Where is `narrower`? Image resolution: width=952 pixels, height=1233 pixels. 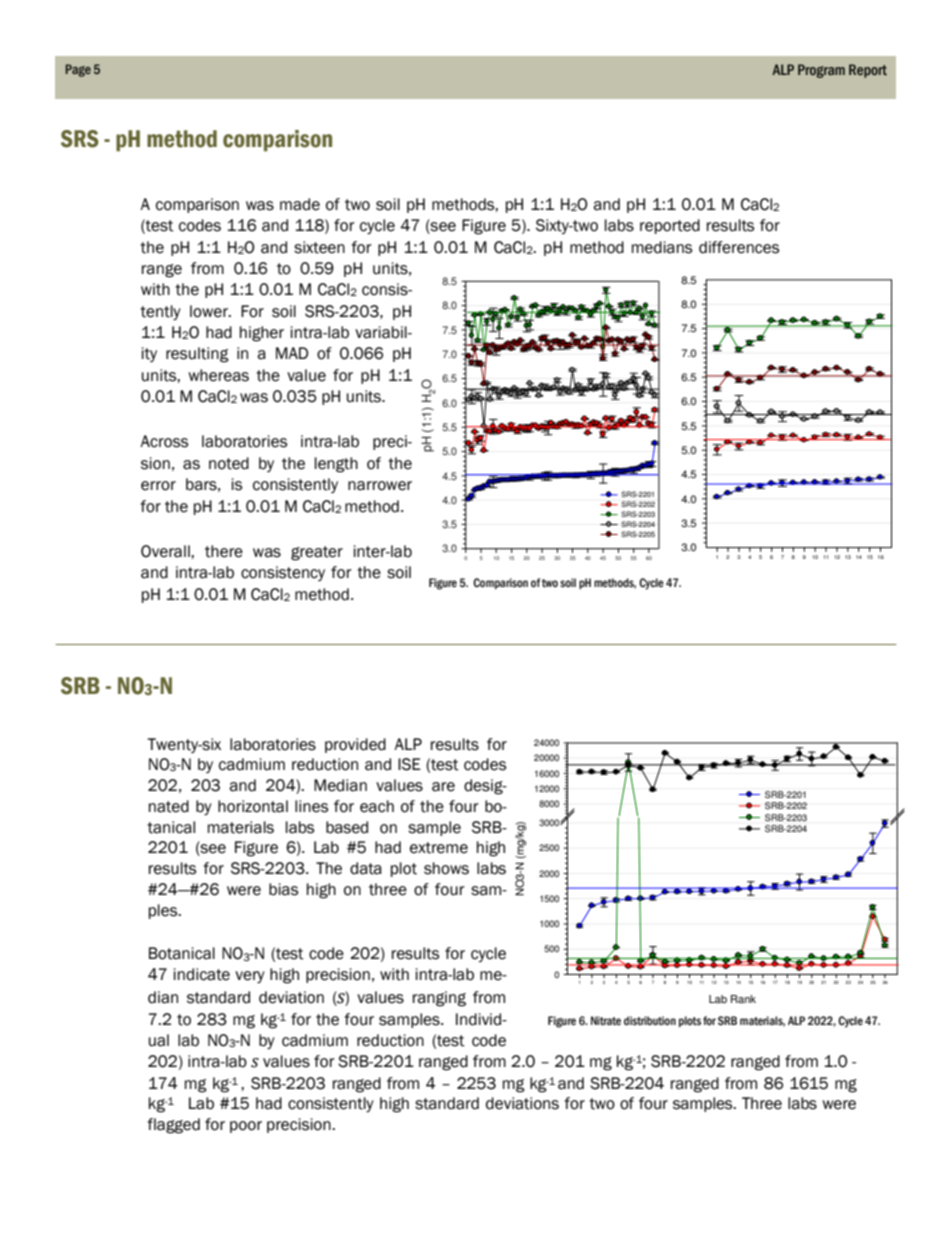
narrower is located at coordinates (380, 486).
